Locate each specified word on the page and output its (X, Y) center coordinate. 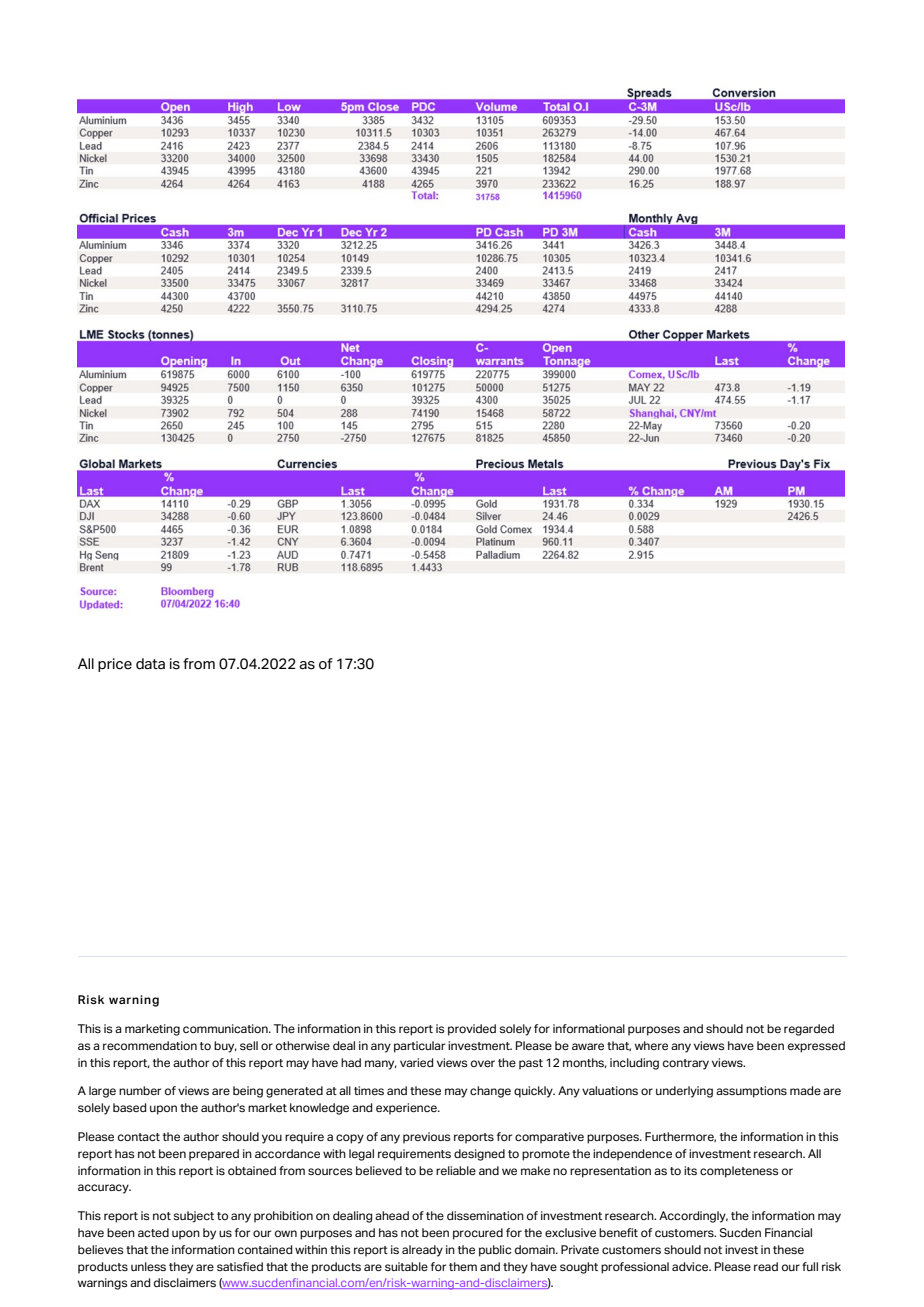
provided (472, 1030)
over (483, 1063)
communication (226, 1028)
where (651, 1045)
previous (427, 1138)
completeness (739, 1172)
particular (419, 1047)
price (115, 665)
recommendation (150, 1045)
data (150, 664)
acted (153, 1232)
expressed (816, 1047)
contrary (686, 1064)
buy (225, 1047)
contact (139, 1137)
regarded (809, 1030)
